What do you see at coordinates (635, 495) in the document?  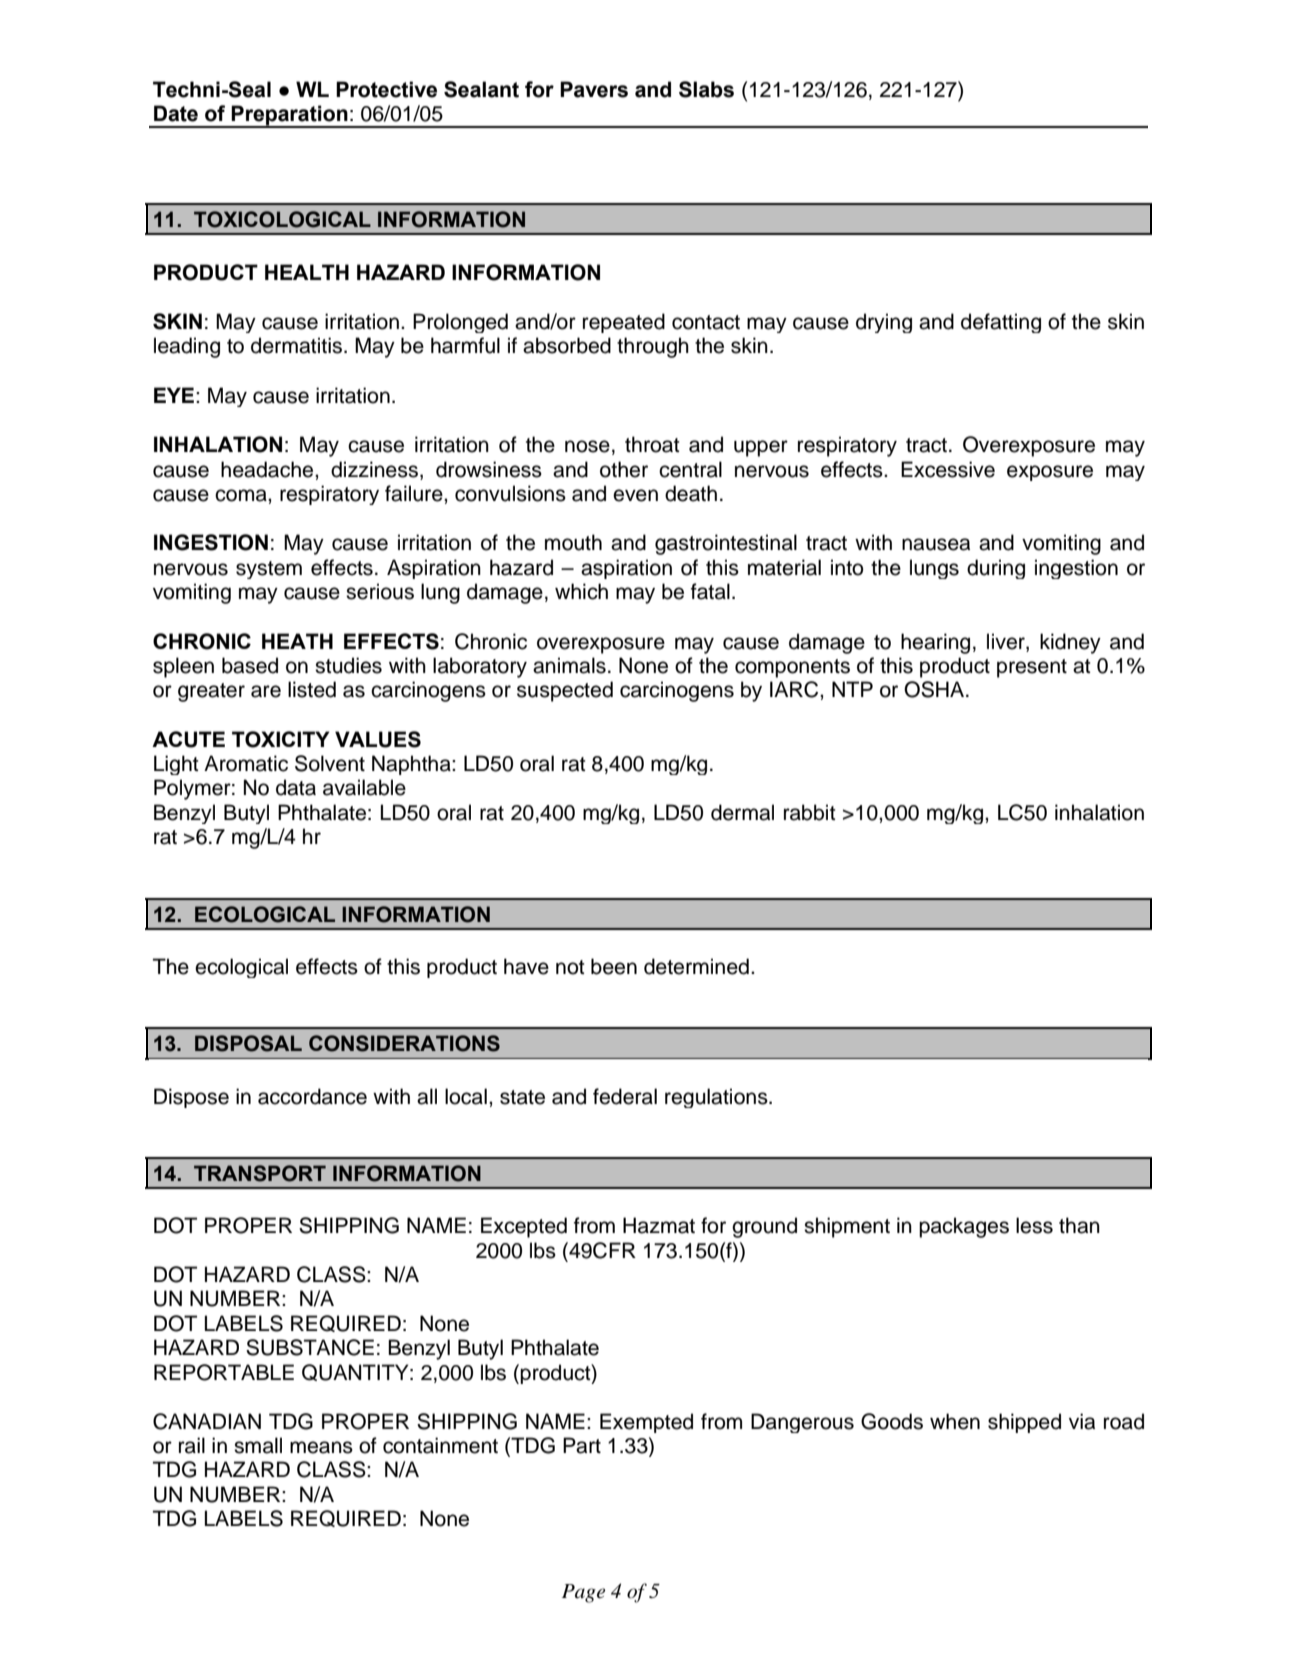 I see `even` at bounding box center [635, 495].
